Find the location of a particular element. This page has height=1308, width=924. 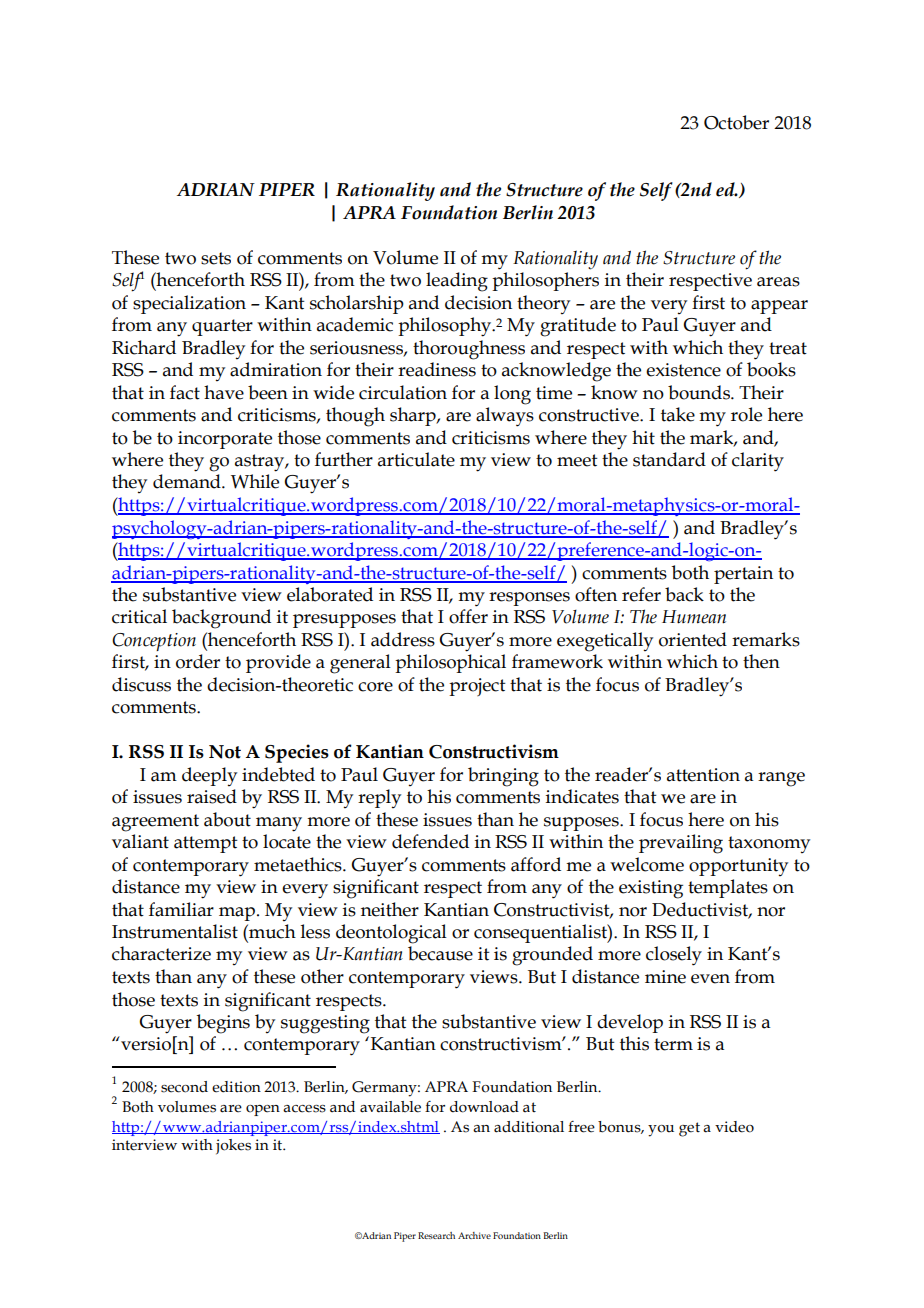

pertain is located at coordinates (743, 575).
